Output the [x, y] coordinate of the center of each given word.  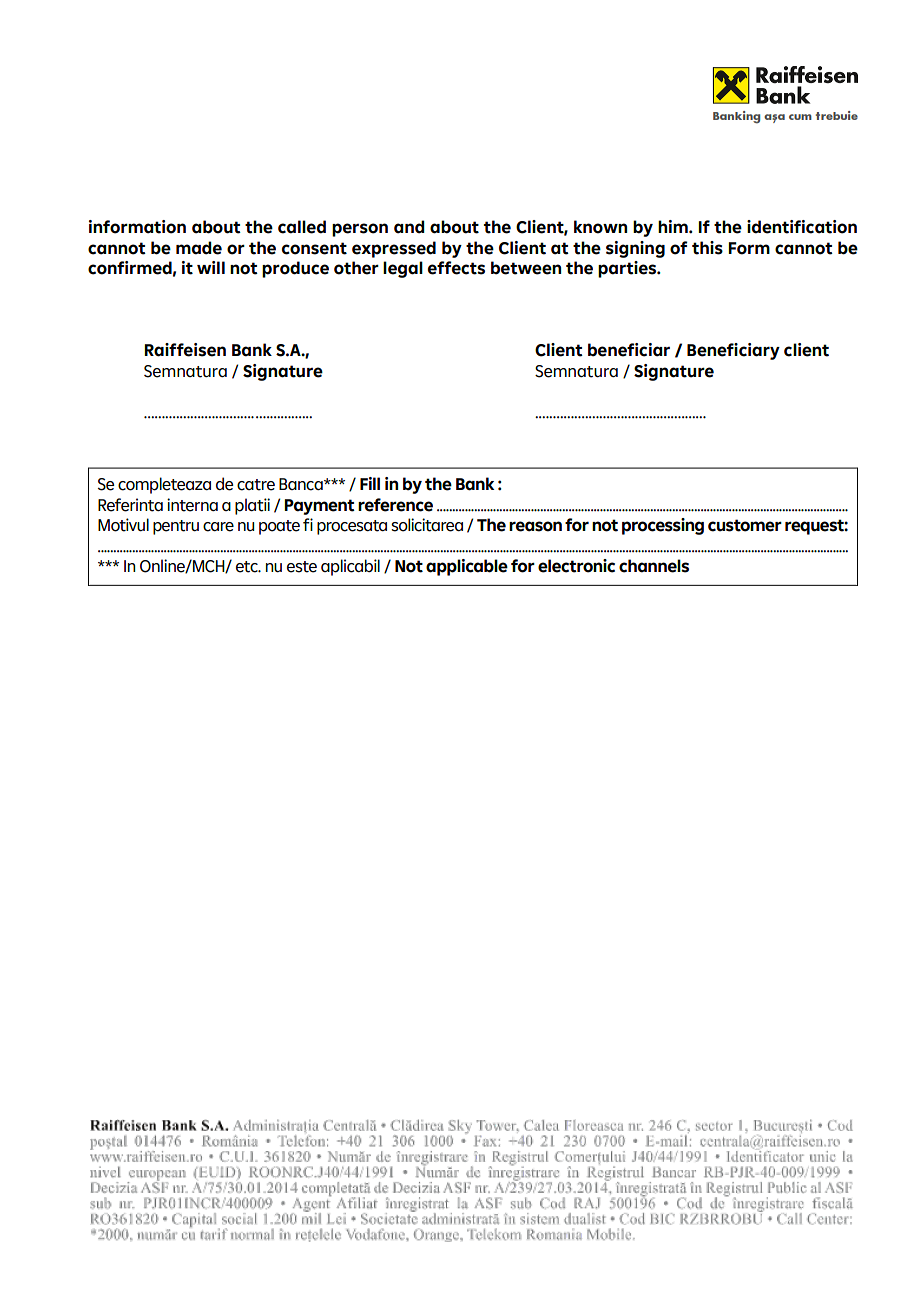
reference [395, 505]
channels [654, 566]
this [707, 248]
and [409, 227]
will [211, 267]
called [302, 227]
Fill [370, 483]
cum [800, 117]
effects [456, 268]
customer [745, 525]
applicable [467, 567]
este [302, 567]
